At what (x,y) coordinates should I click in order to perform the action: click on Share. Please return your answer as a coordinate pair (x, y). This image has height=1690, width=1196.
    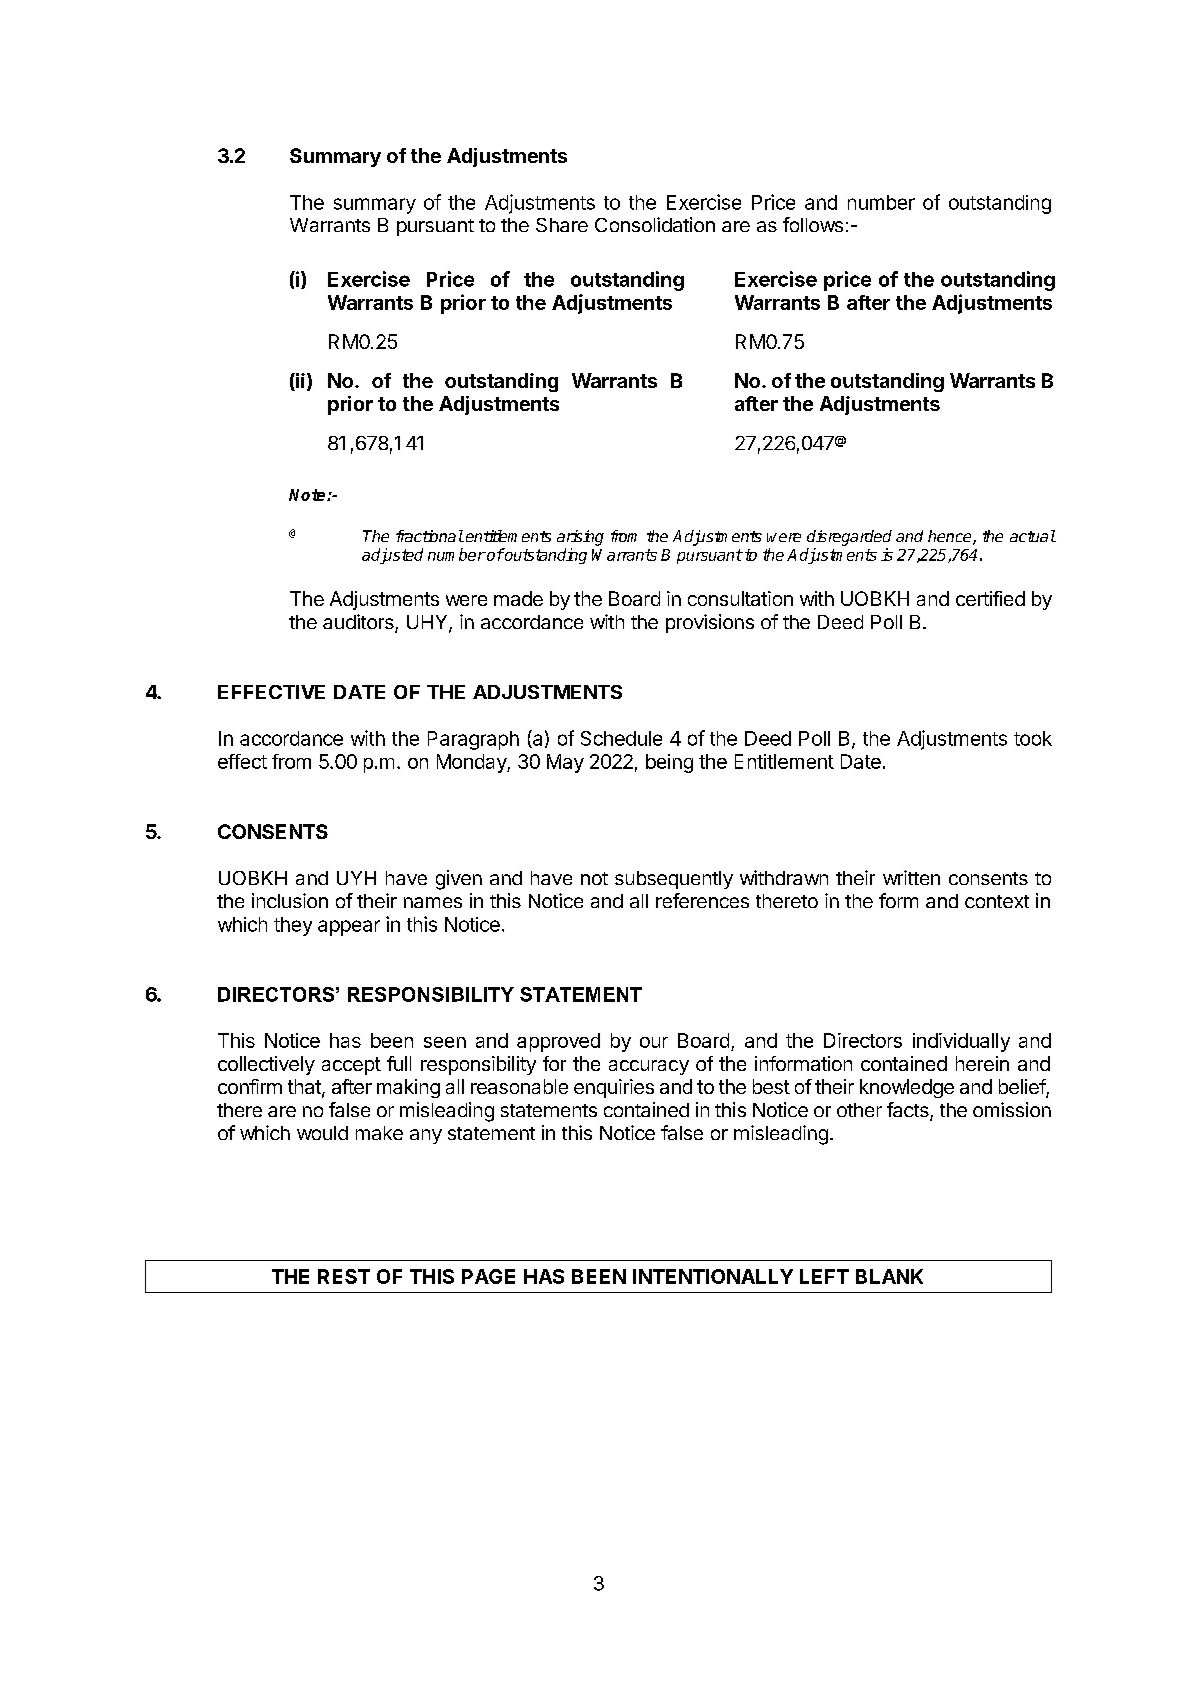
    Looking at the image, I should click on (562, 225).
